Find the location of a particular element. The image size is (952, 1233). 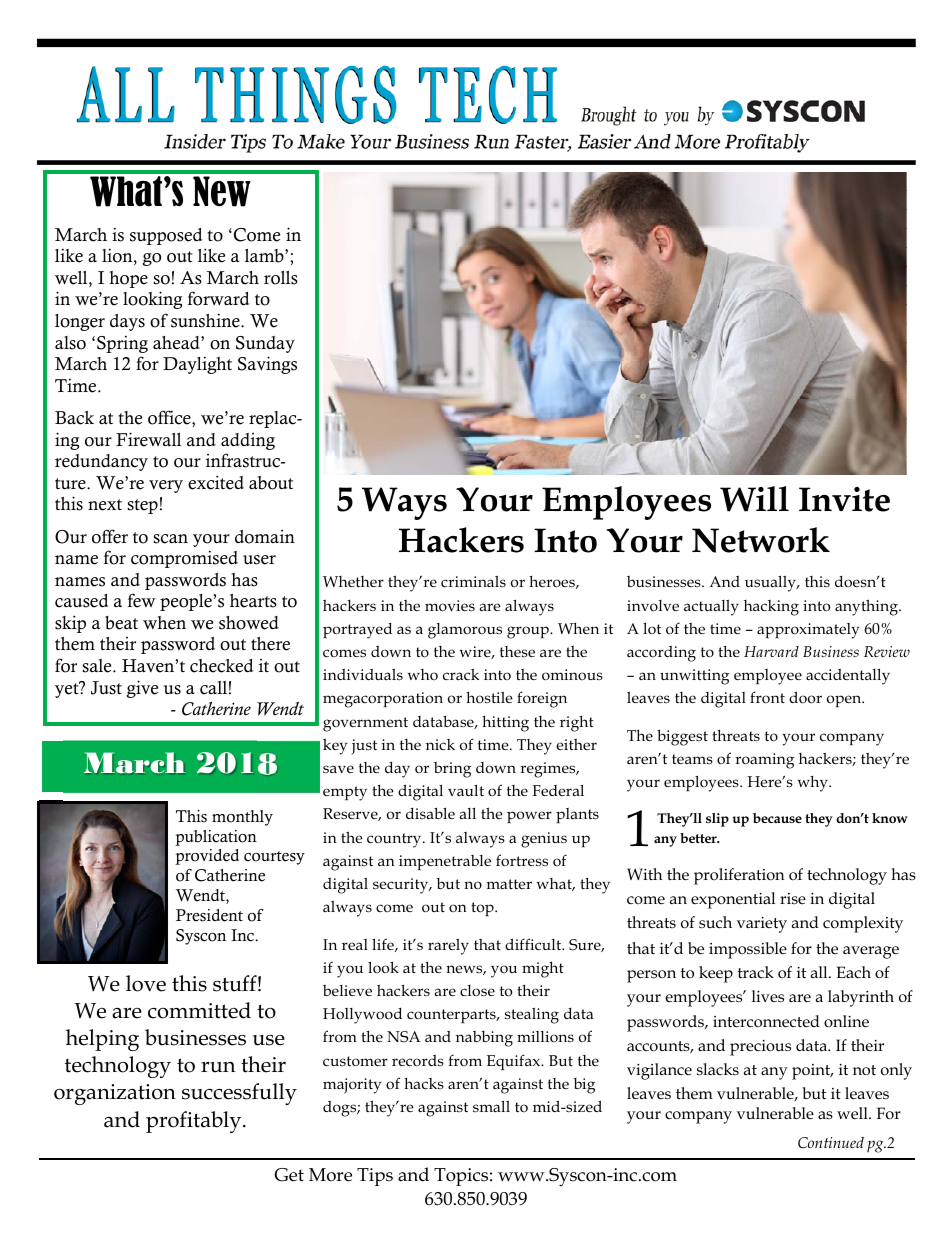

rolls is located at coordinates (281, 278).
